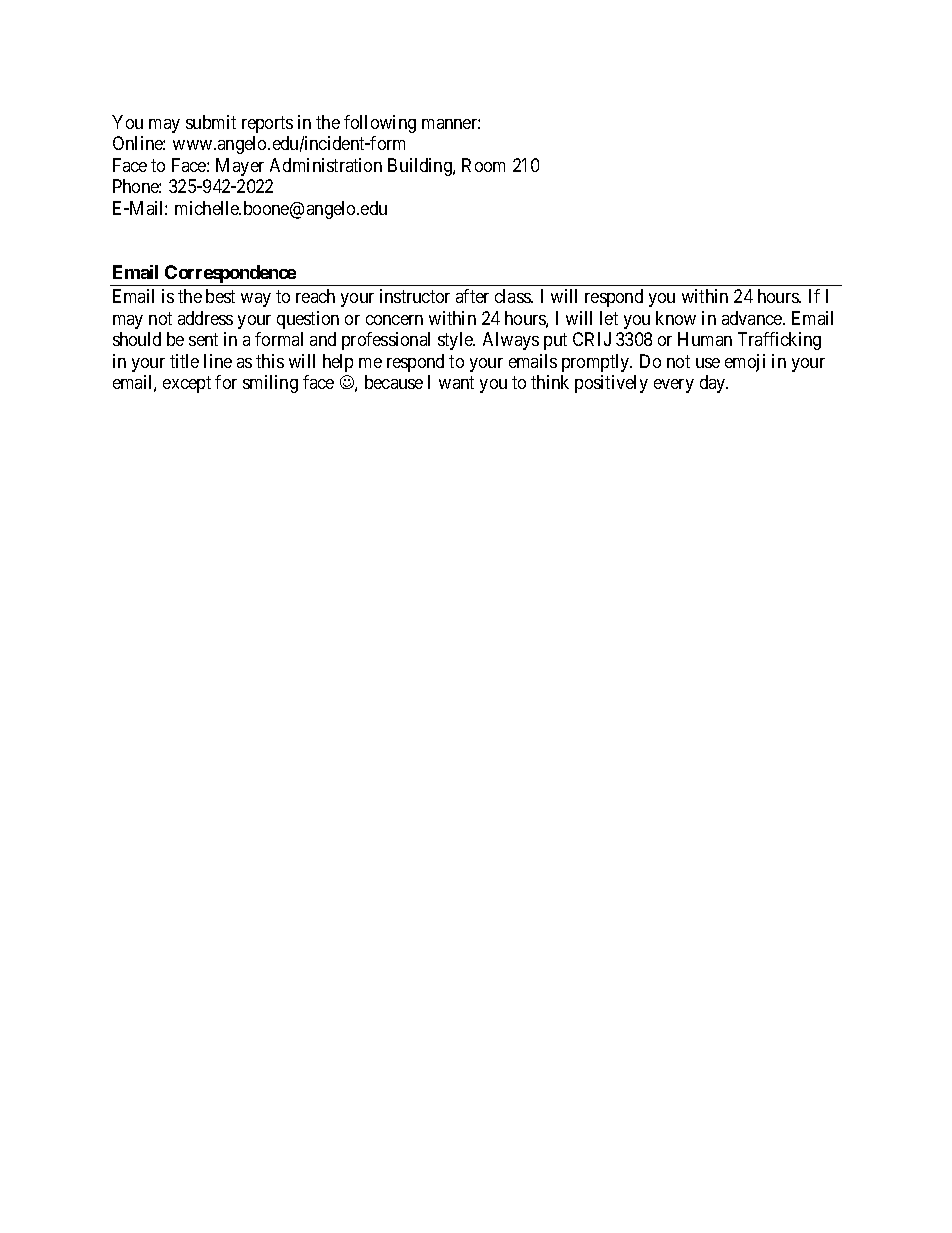  What do you see at coordinates (456, 382) in the document?
I see `want` at bounding box center [456, 382].
